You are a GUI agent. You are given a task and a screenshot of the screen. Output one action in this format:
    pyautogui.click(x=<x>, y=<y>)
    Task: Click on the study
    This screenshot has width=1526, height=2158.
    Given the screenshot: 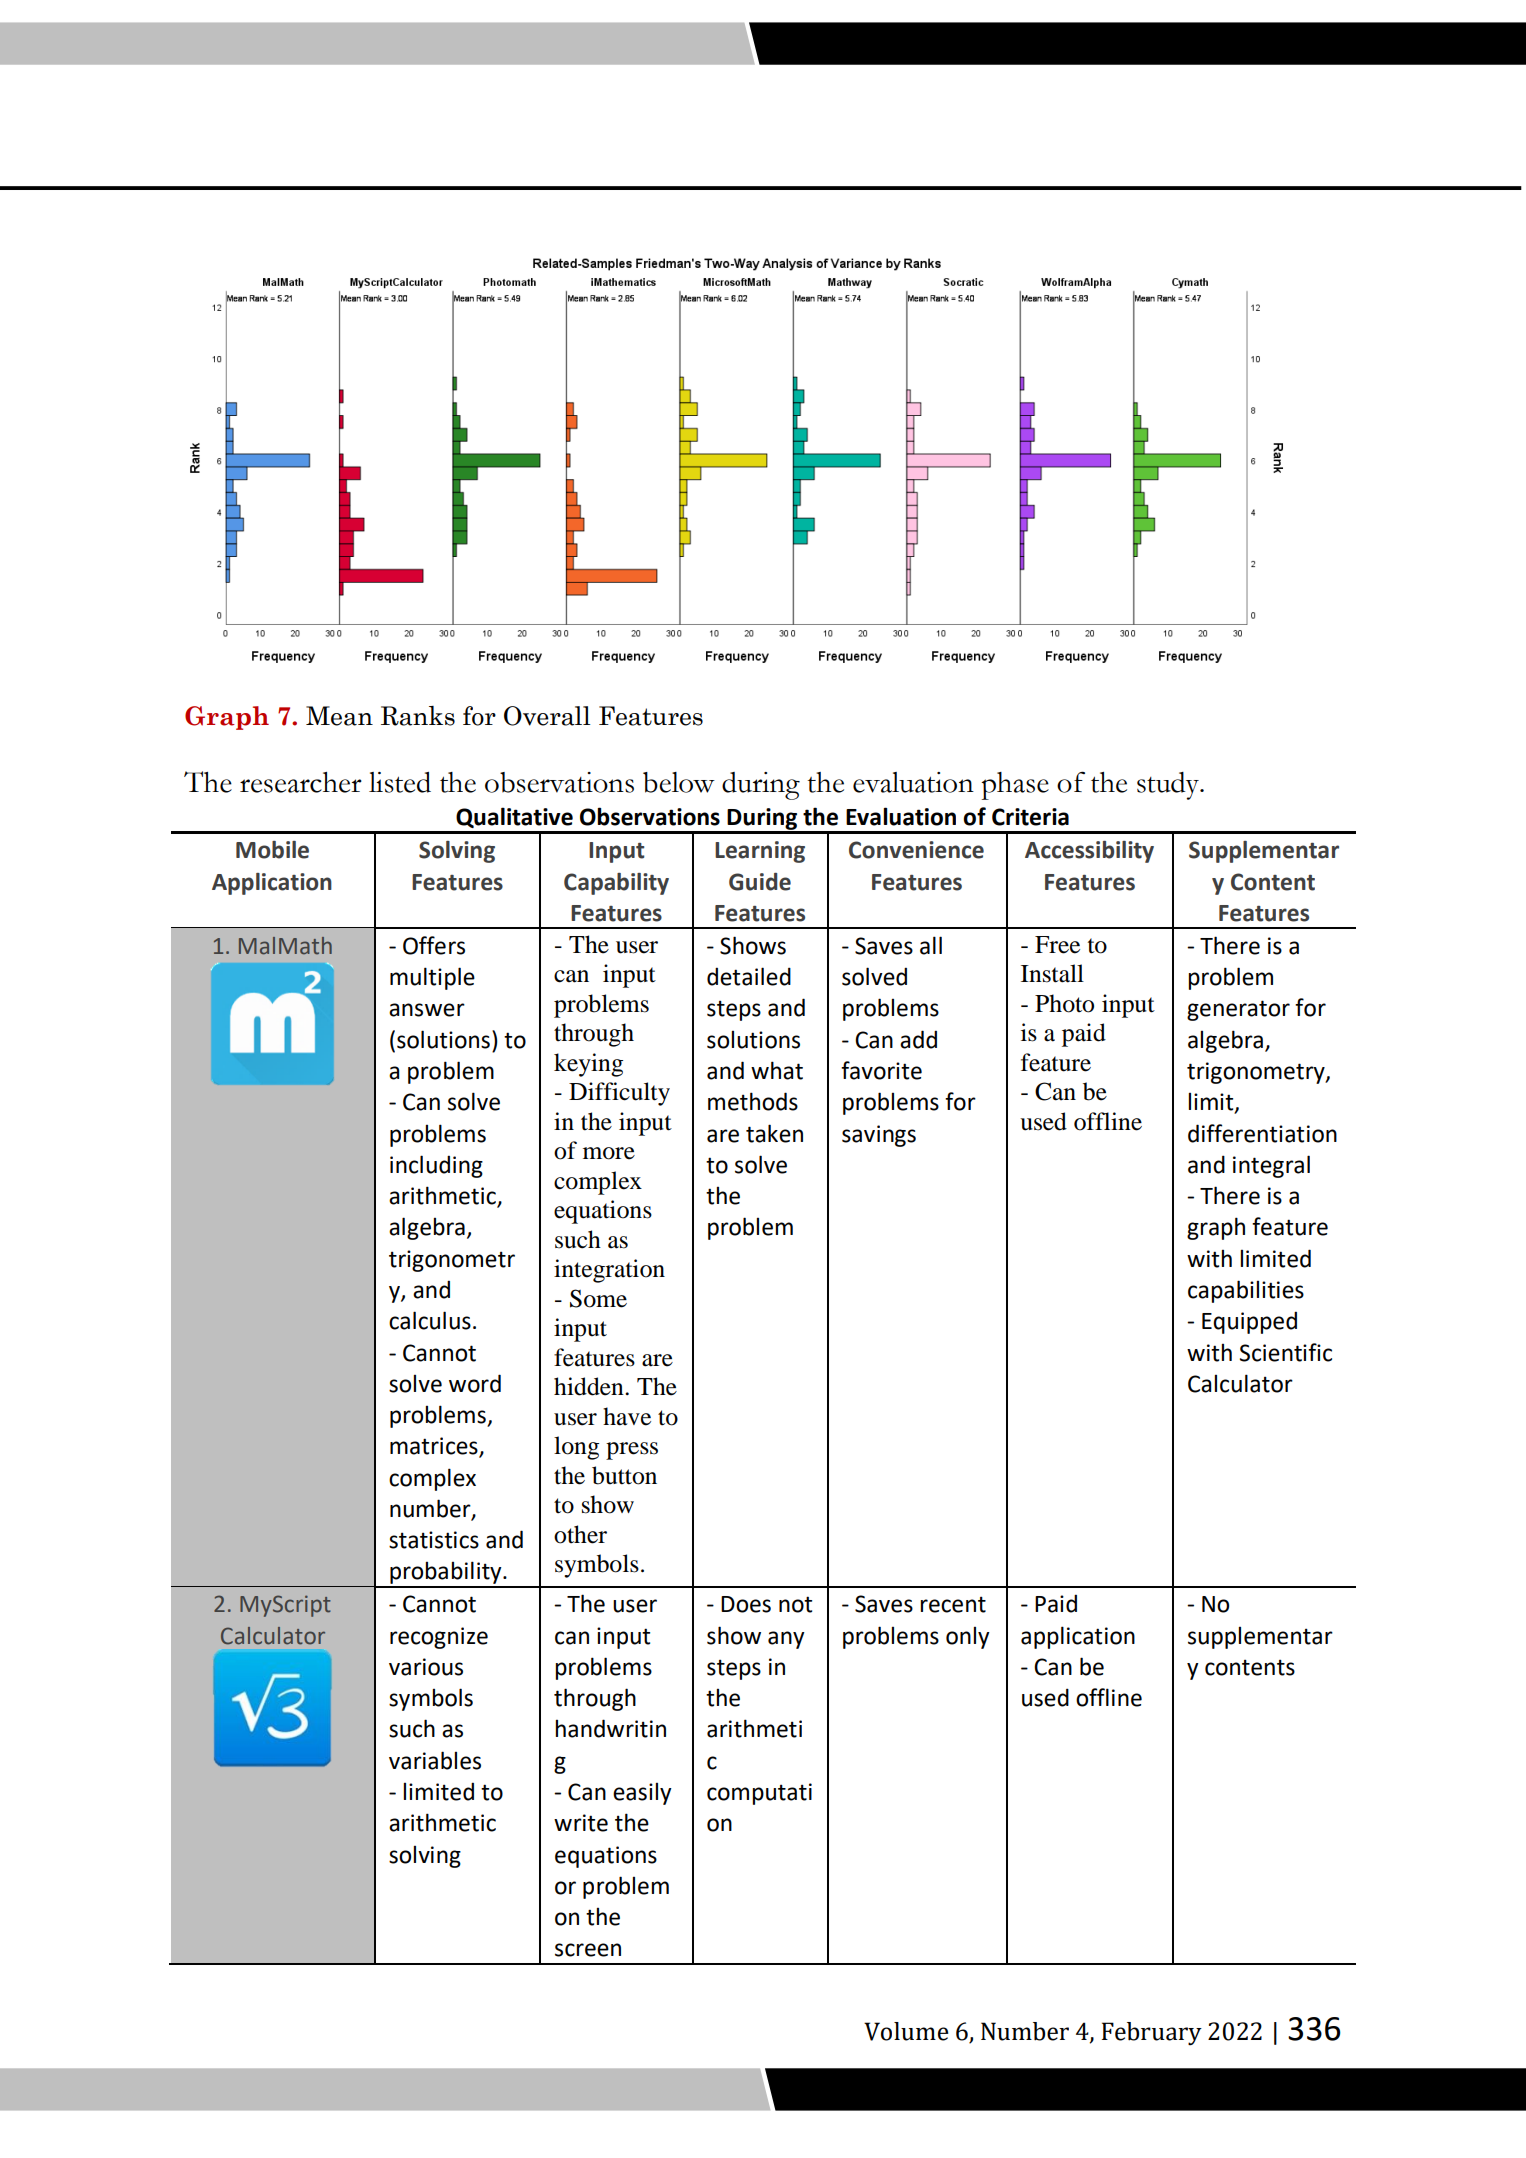 What is the action you would take?
    pyautogui.click(x=1169, y=786)
